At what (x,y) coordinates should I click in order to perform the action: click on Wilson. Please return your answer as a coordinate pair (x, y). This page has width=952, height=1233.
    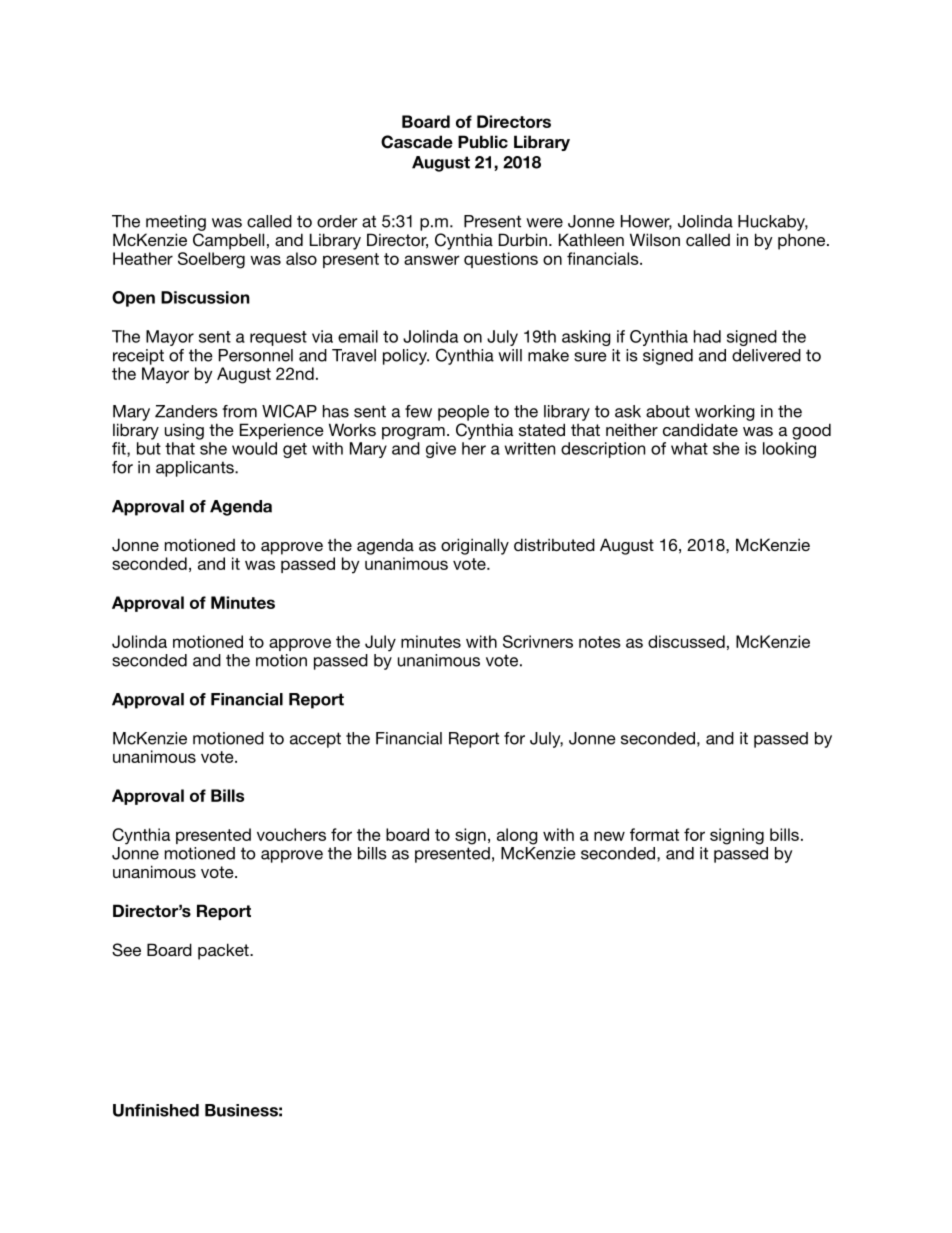
    Looking at the image, I should click on (655, 239).
